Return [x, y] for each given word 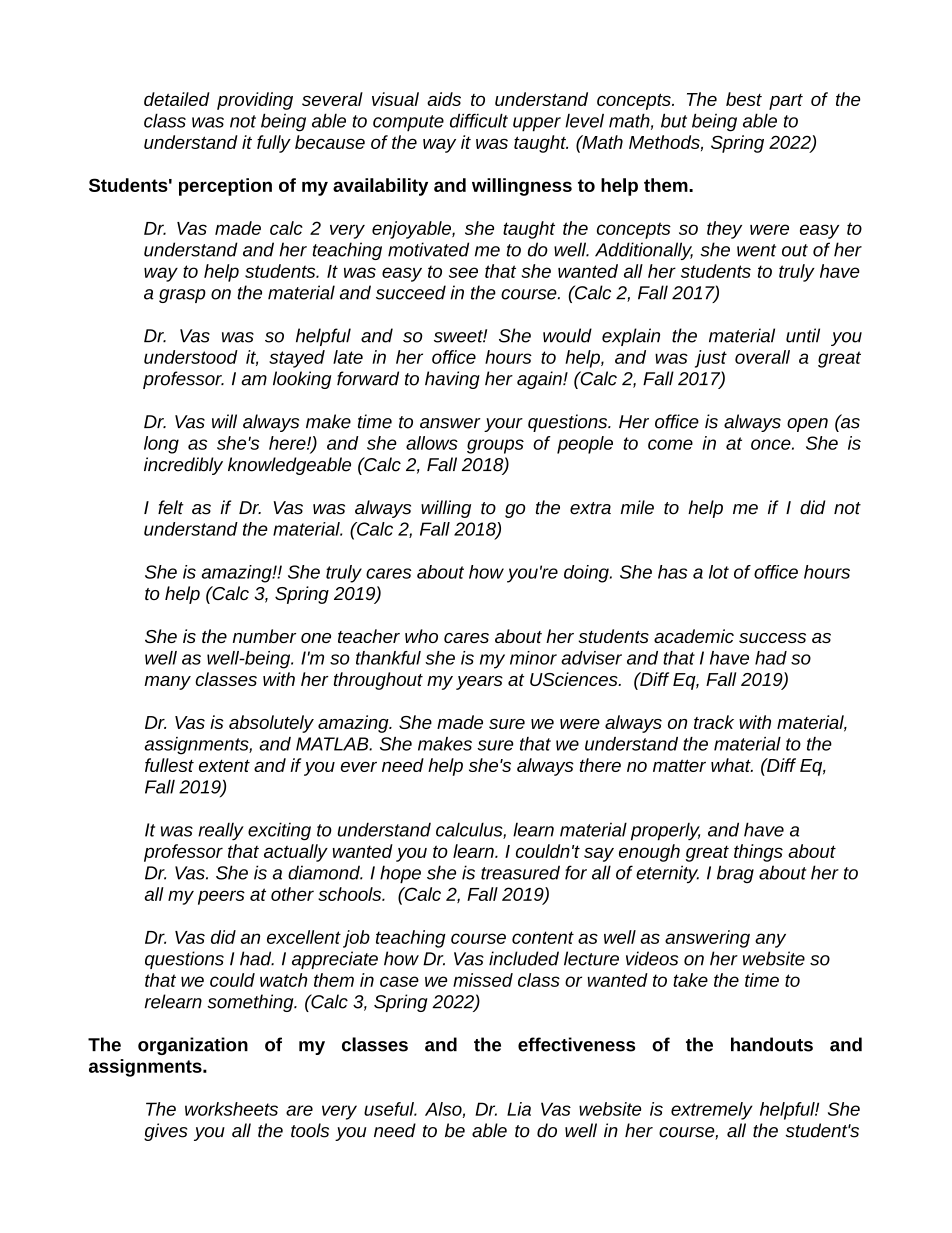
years [479, 683]
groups [495, 446]
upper [537, 124]
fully [274, 144]
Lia [519, 1109]
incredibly [183, 466]
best [744, 99]
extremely [712, 1111]
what [732, 765]
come [670, 444]
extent [224, 765]
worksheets [231, 1109]
